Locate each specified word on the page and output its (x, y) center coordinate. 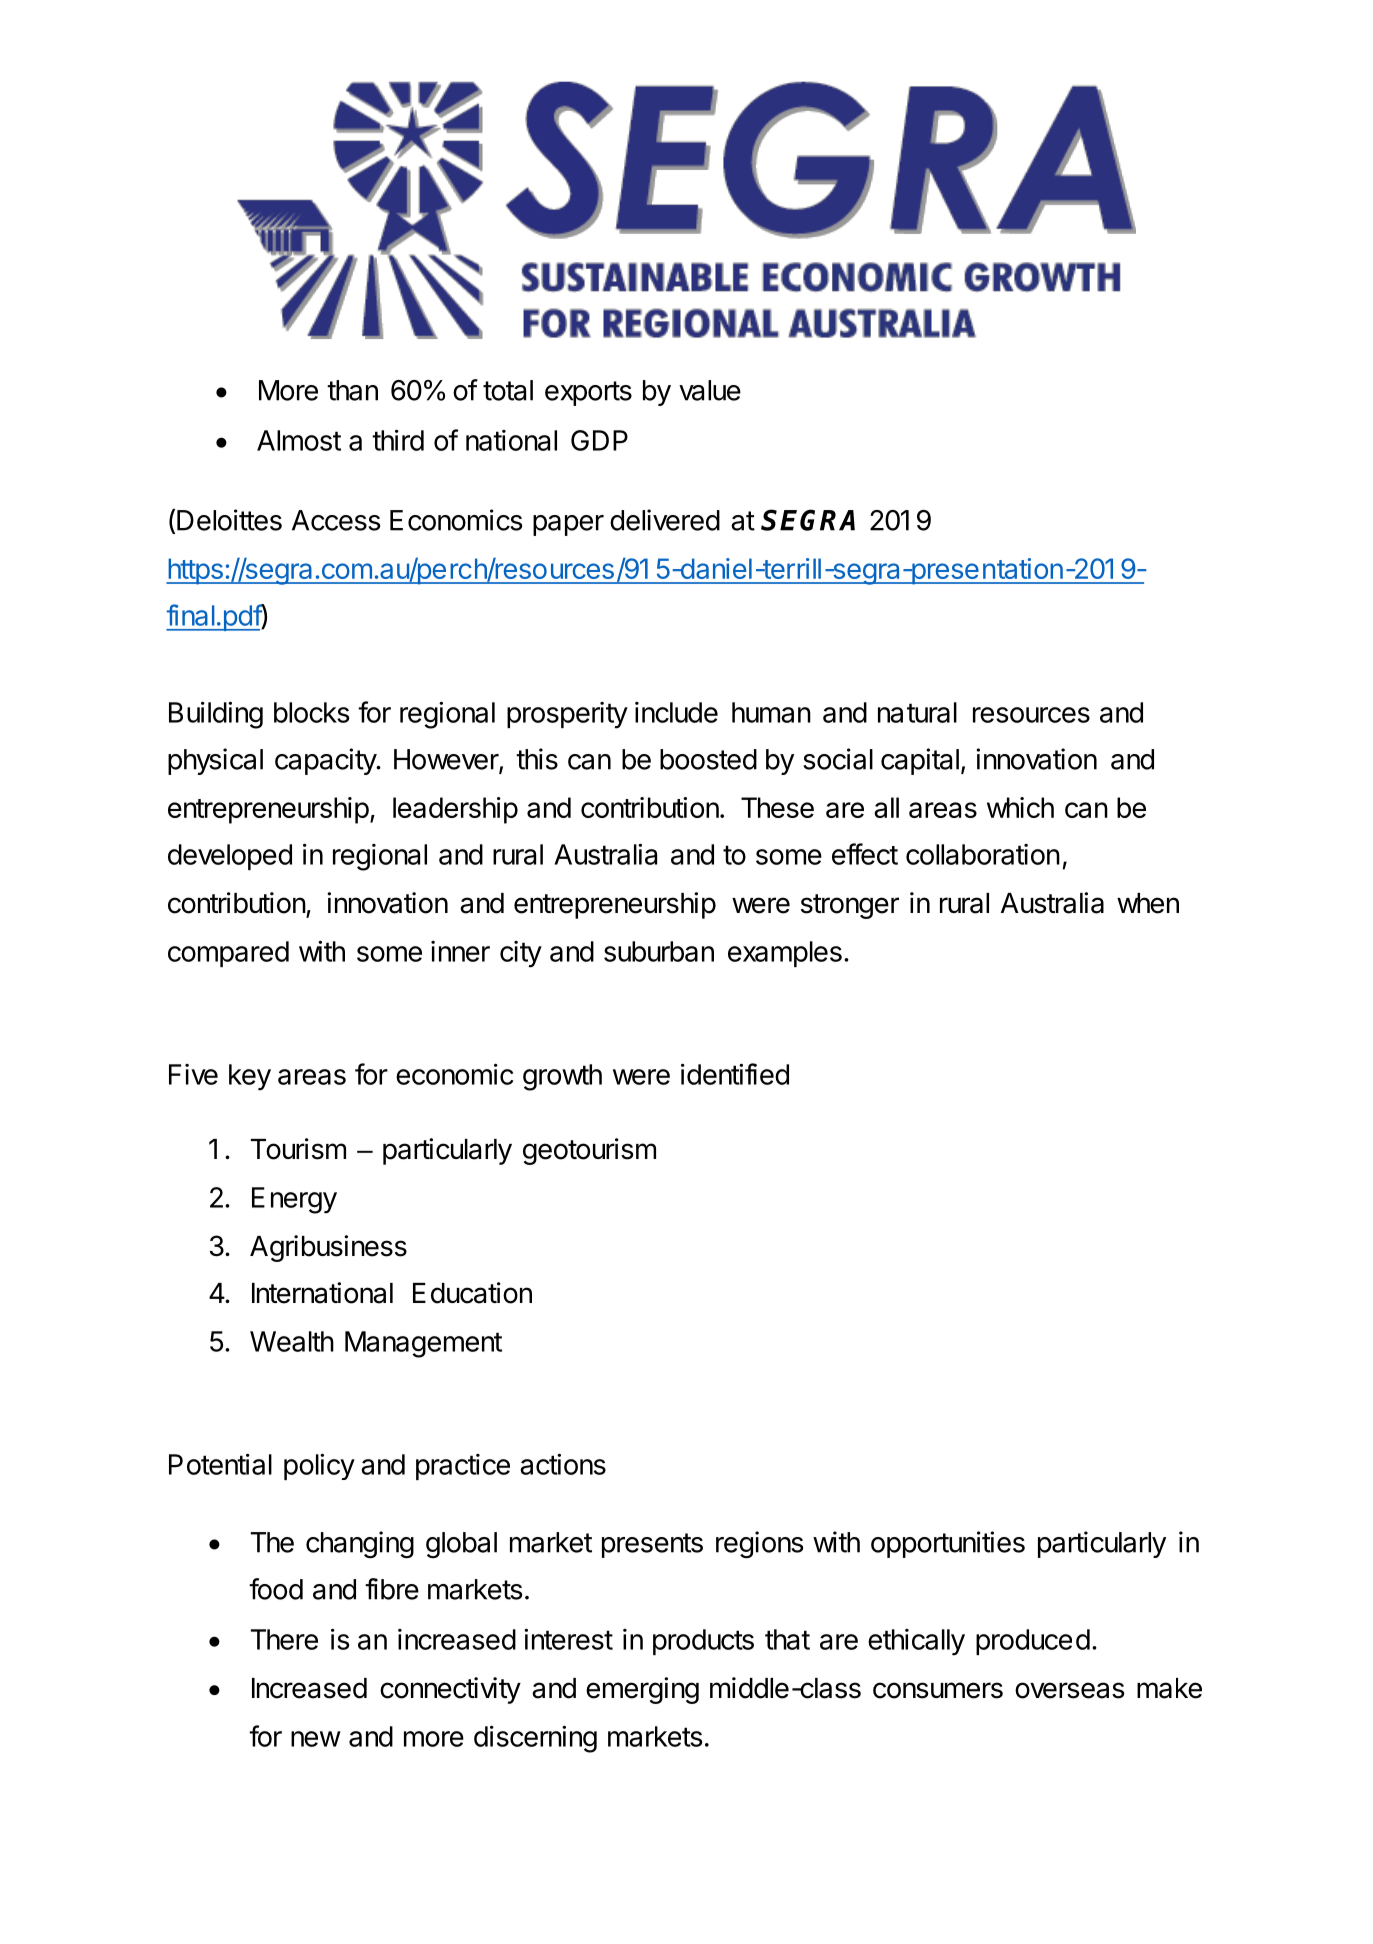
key (250, 1077)
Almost (299, 440)
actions (563, 1464)
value (710, 390)
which (1020, 807)
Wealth (292, 1341)
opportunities (948, 1544)
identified (735, 1074)
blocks (311, 712)
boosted (708, 759)
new (316, 1739)
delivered (665, 520)
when (1148, 903)
